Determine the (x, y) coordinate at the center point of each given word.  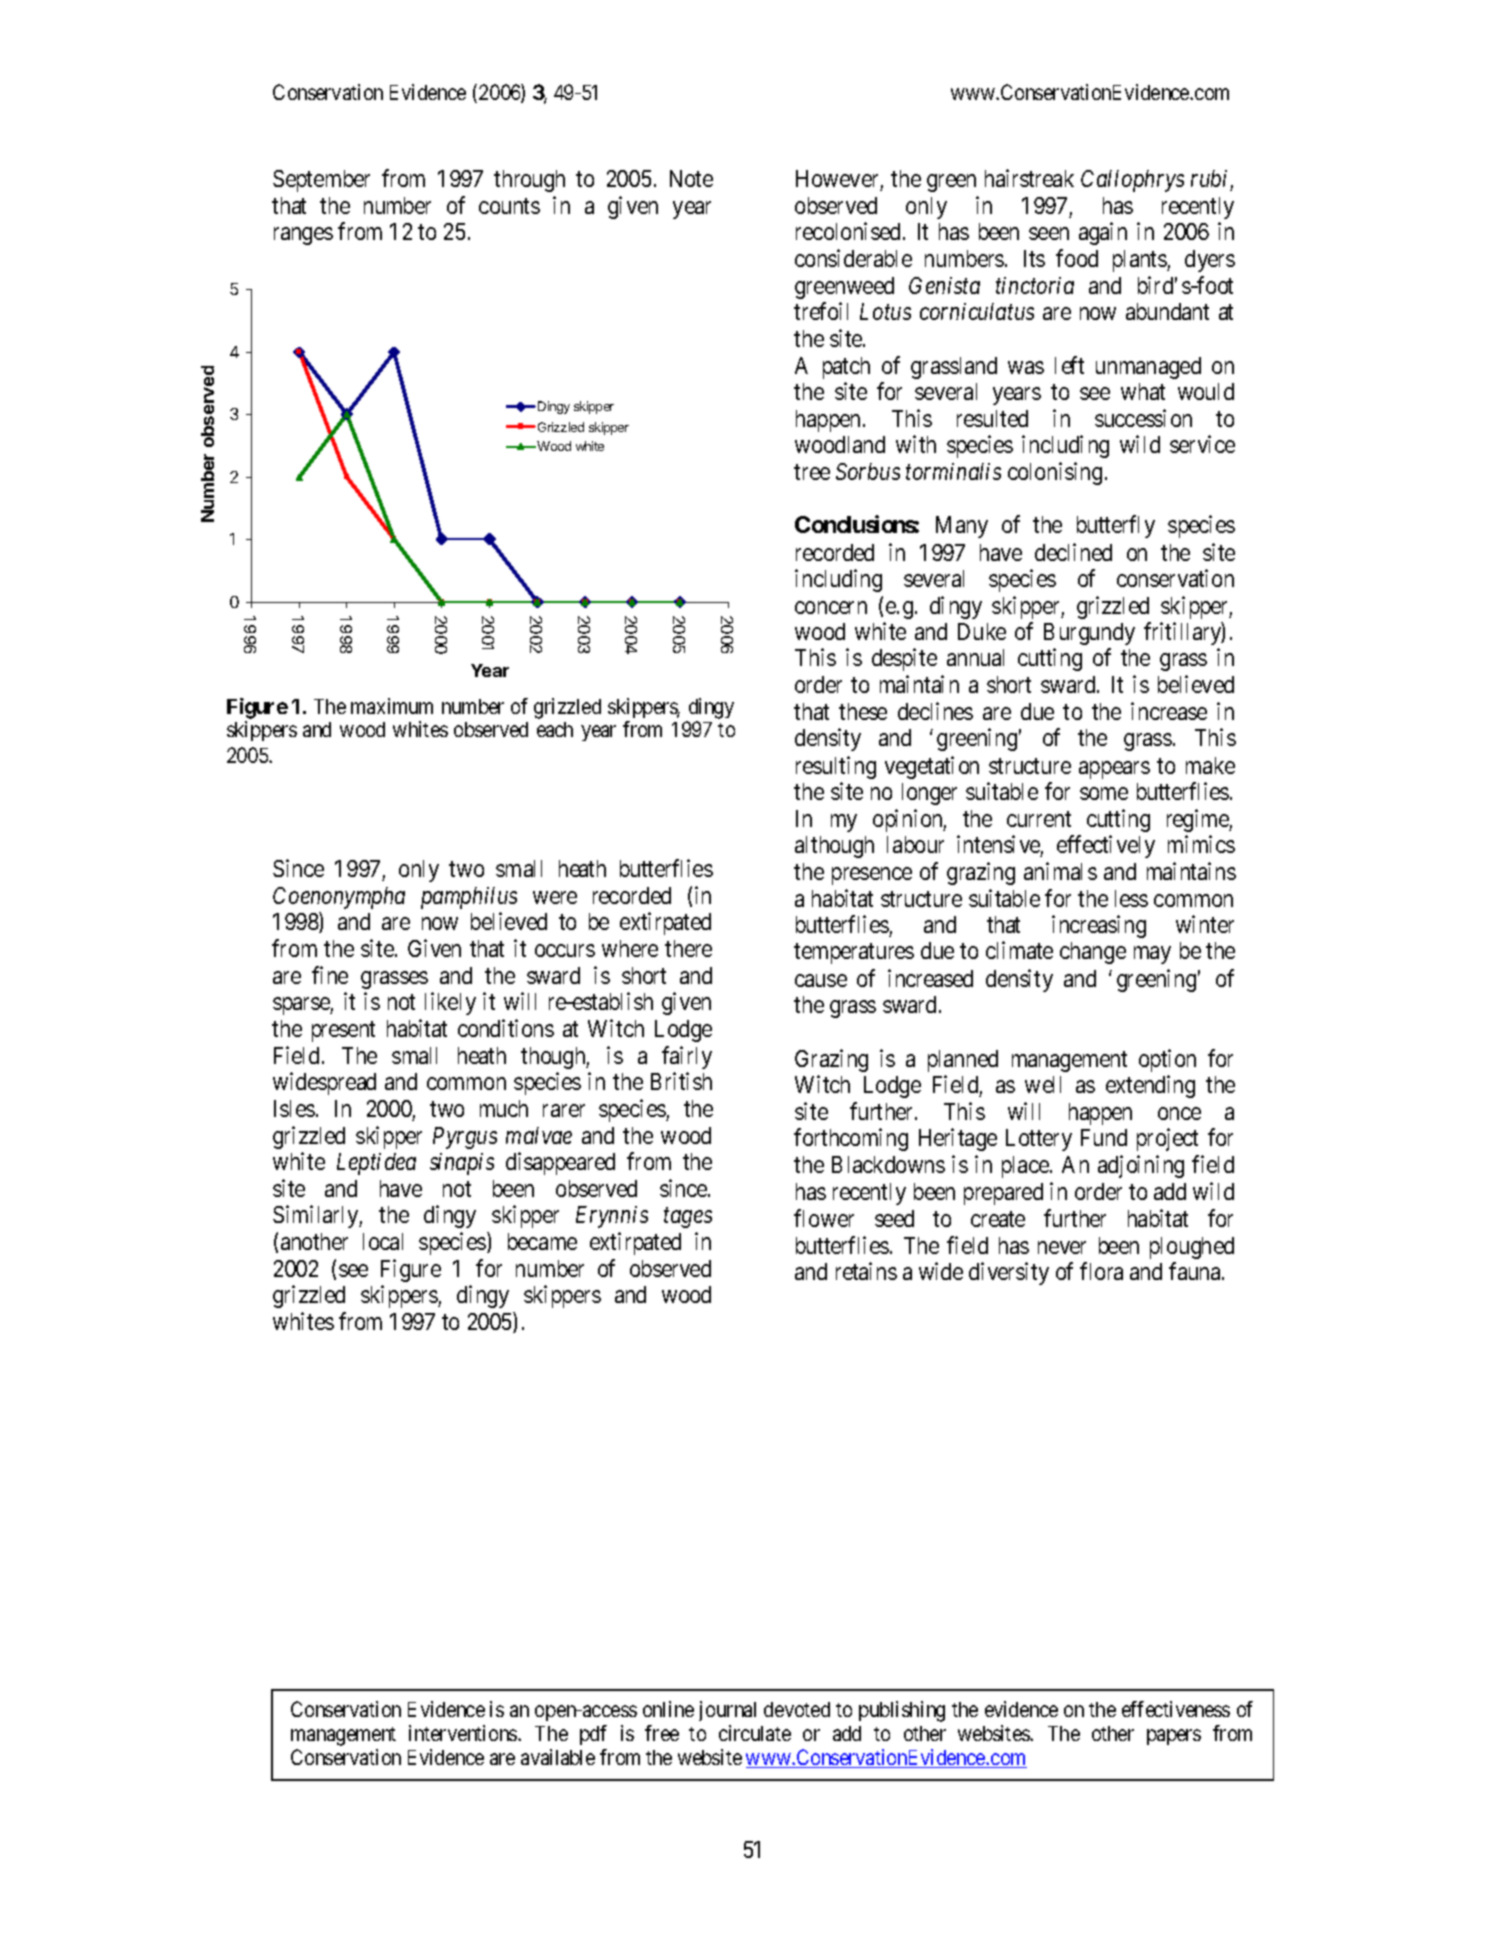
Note (691, 178)
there (688, 948)
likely (450, 1003)
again (1103, 233)
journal (727, 1711)
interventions (464, 1733)
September (321, 181)
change (1093, 953)
